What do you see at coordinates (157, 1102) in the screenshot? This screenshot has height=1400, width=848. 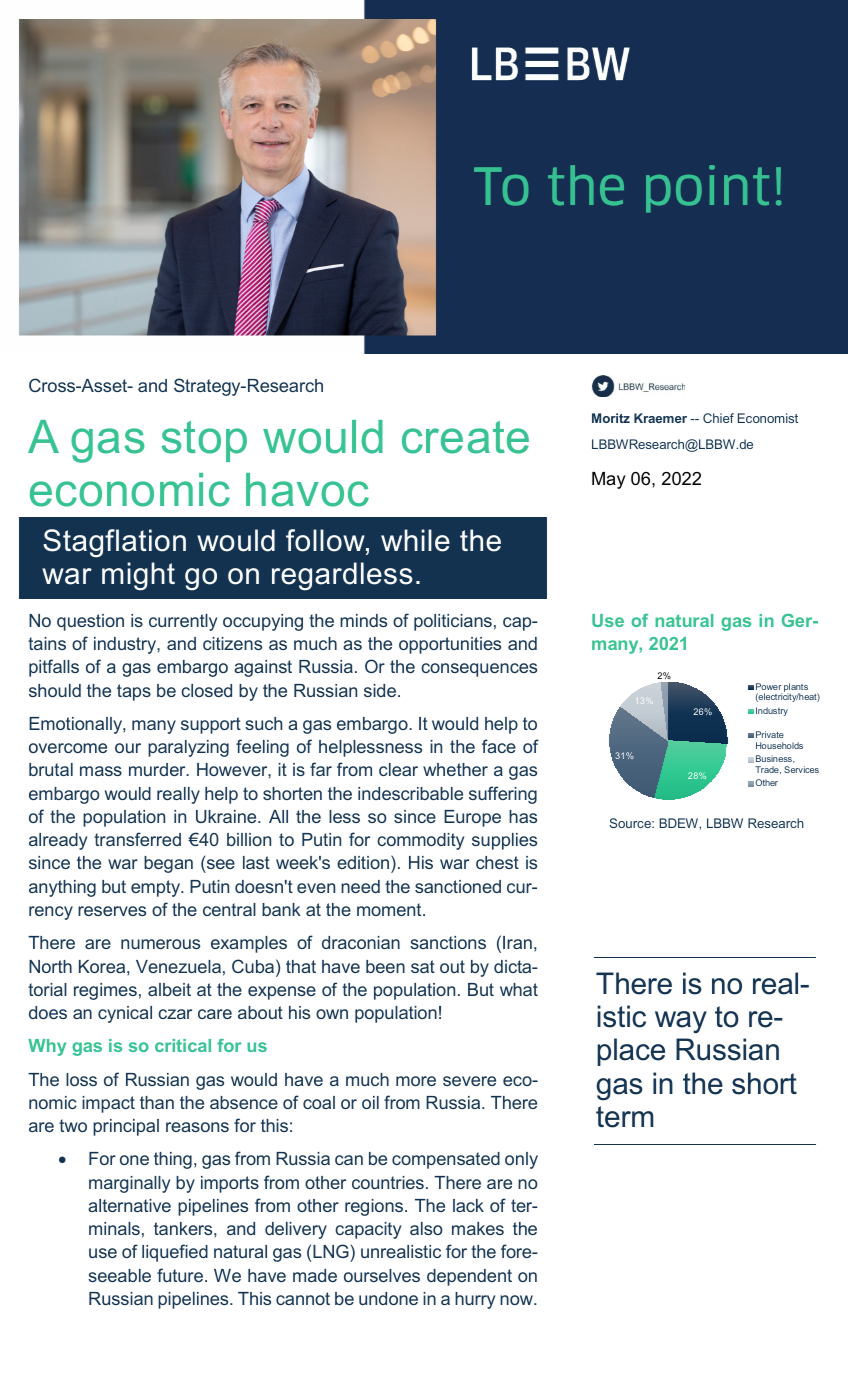 I see `than` at bounding box center [157, 1102].
